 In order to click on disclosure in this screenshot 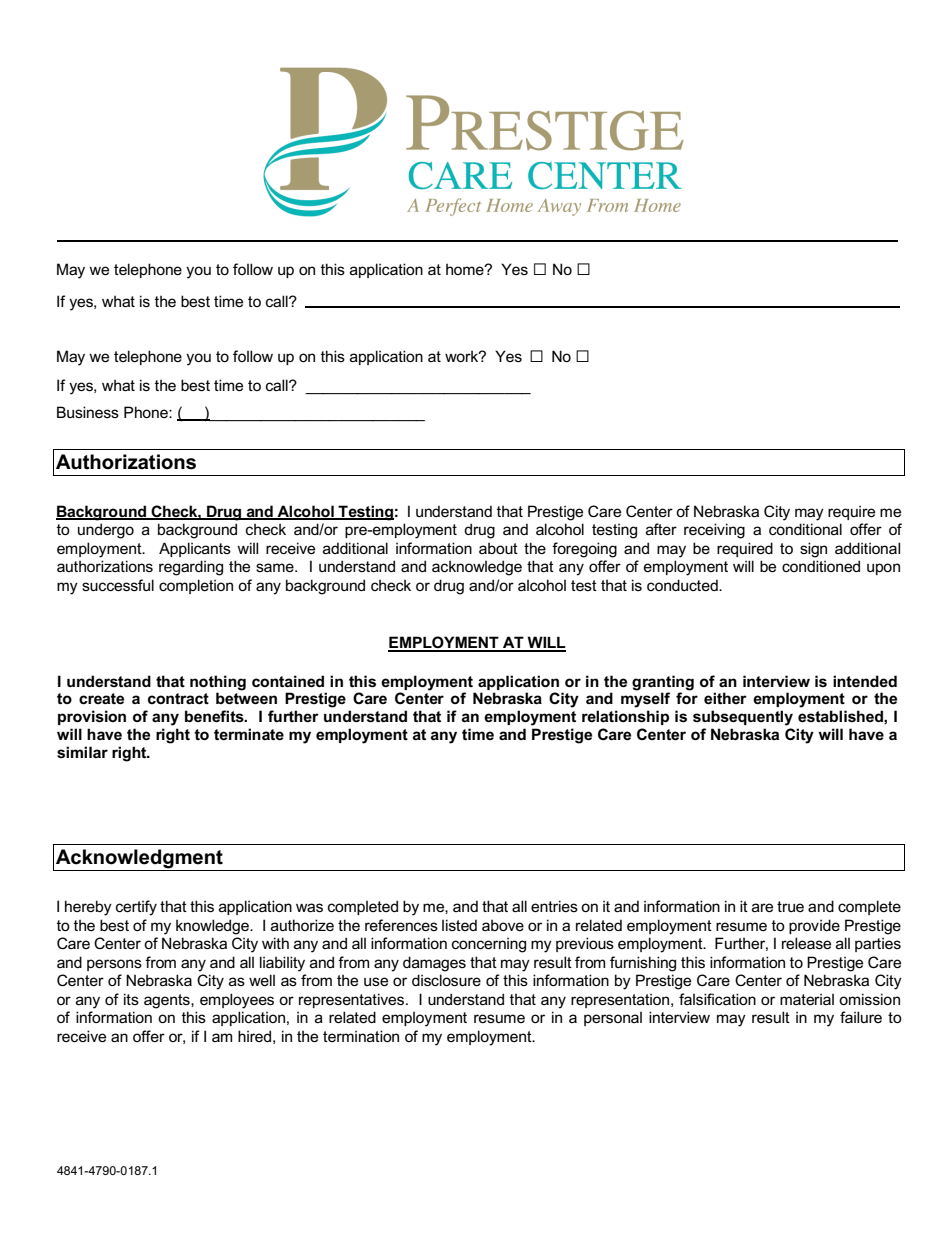, I will do `click(446, 980)`.
